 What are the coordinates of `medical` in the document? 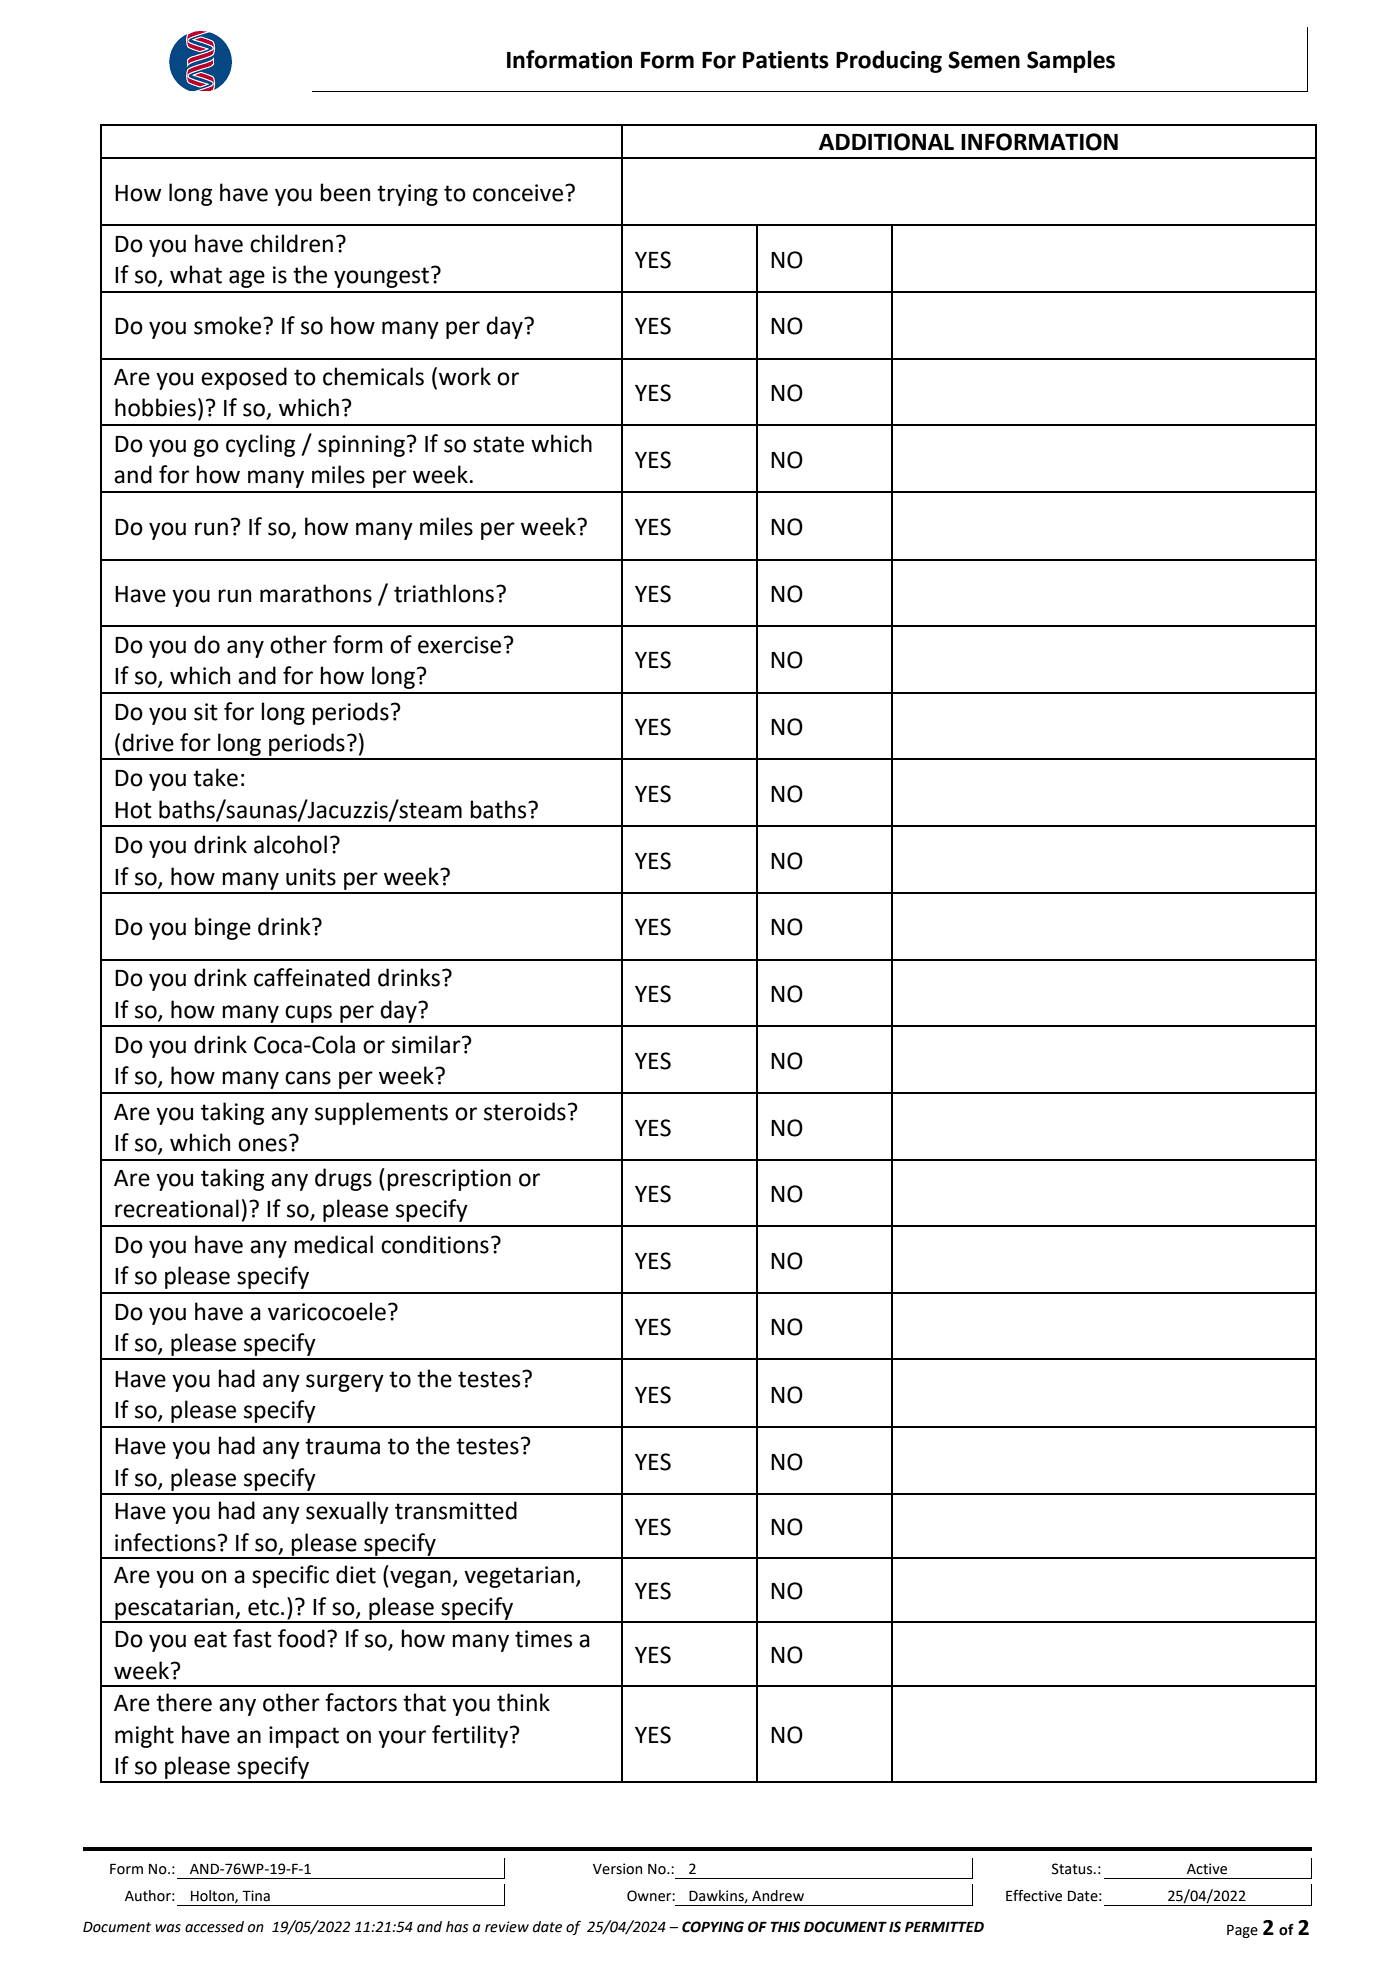 It's located at (333, 1244).
